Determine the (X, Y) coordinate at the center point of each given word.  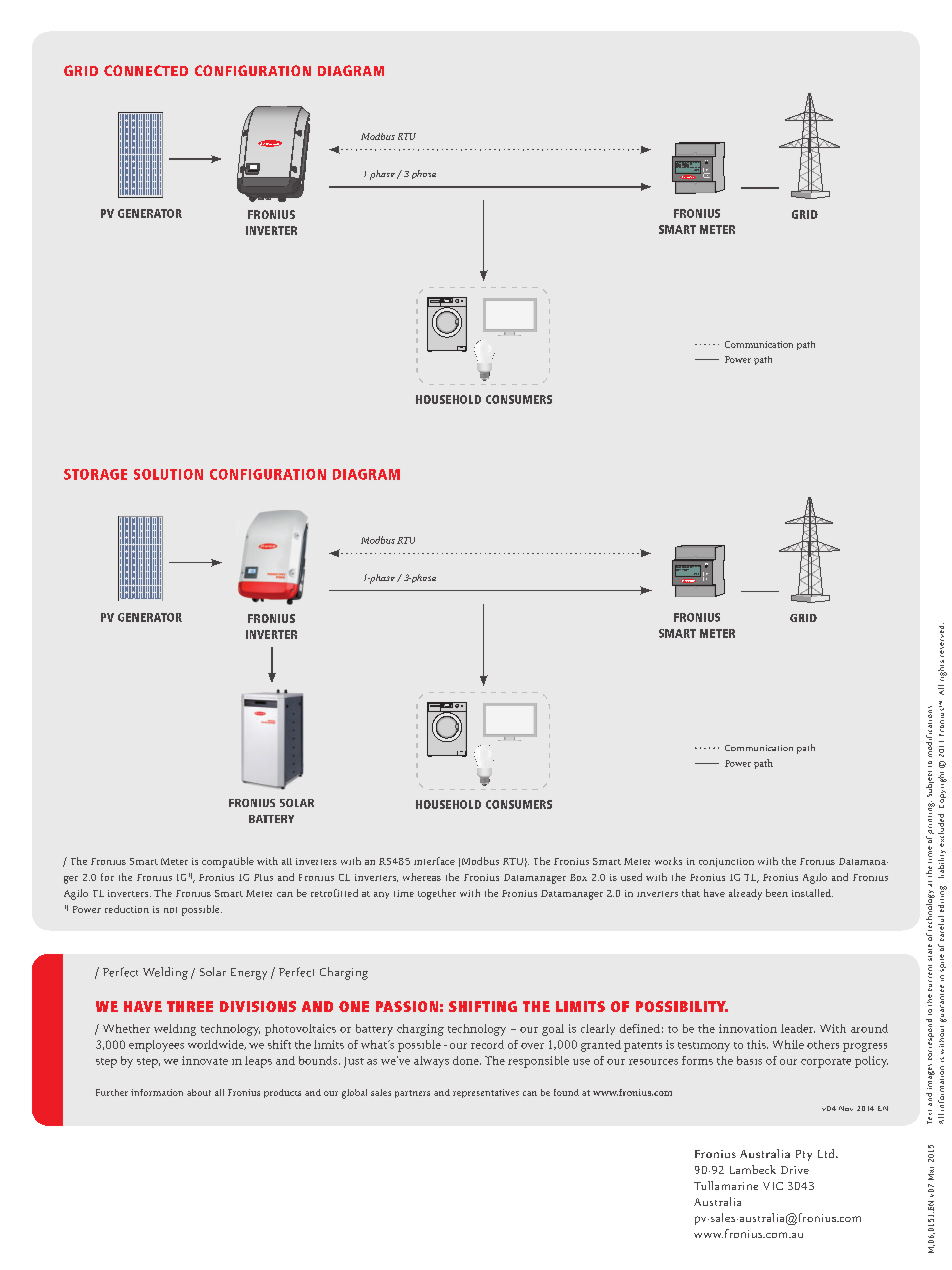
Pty (804, 1155)
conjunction (726, 862)
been (777, 893)
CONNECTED (146, 70)
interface (434, 861)
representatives (486, 1093)
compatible (228, 862)
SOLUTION (168, 474)
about (199, 1092)
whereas (422, 877)
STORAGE (95, 474)
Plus (263, 877)
